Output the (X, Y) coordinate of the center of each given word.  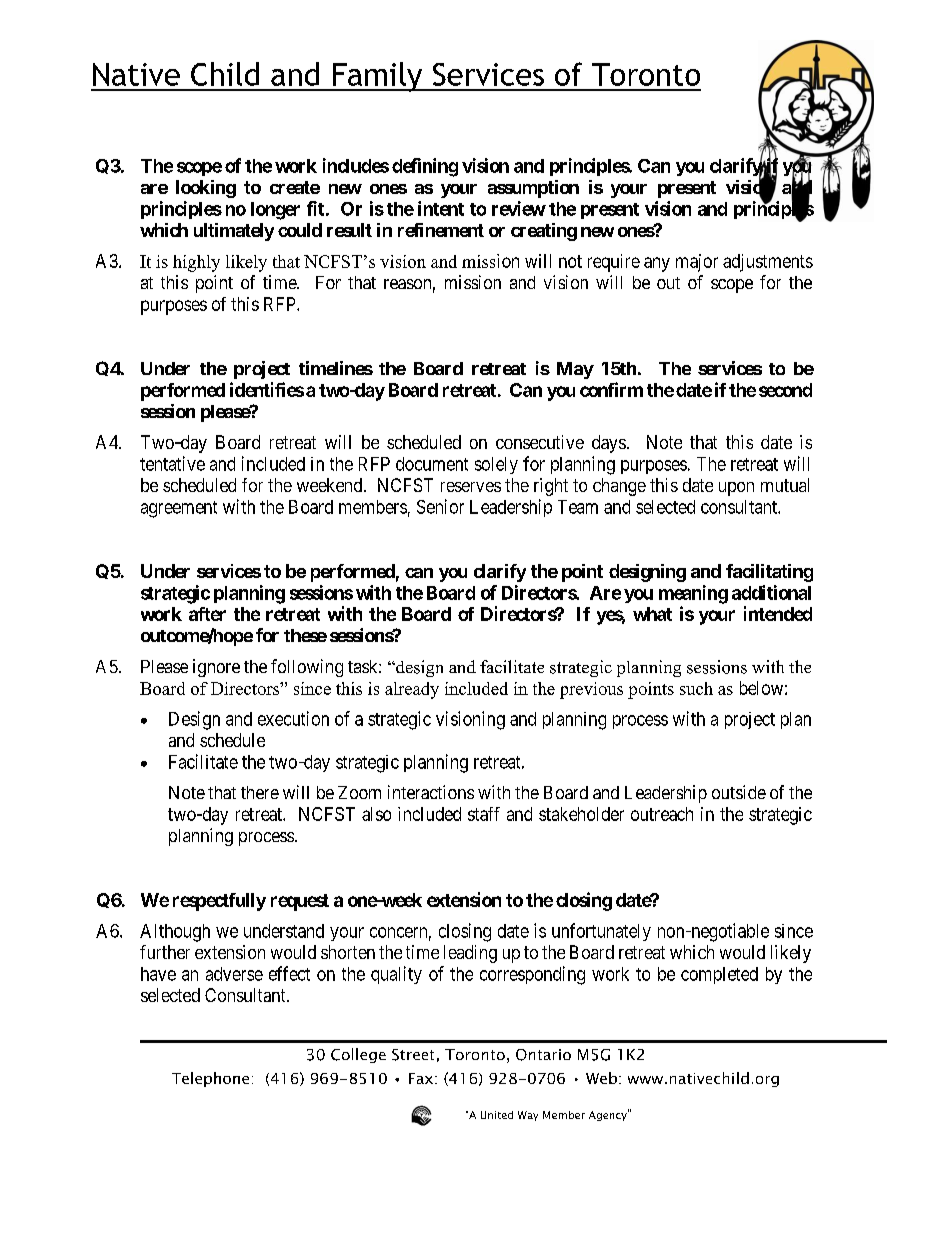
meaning (693, 594)
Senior (440, 506)
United (497, 1115)
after (207, 614)
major (697, 263)
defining (425, 167)
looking (206, 189)
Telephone (210, 1079)
